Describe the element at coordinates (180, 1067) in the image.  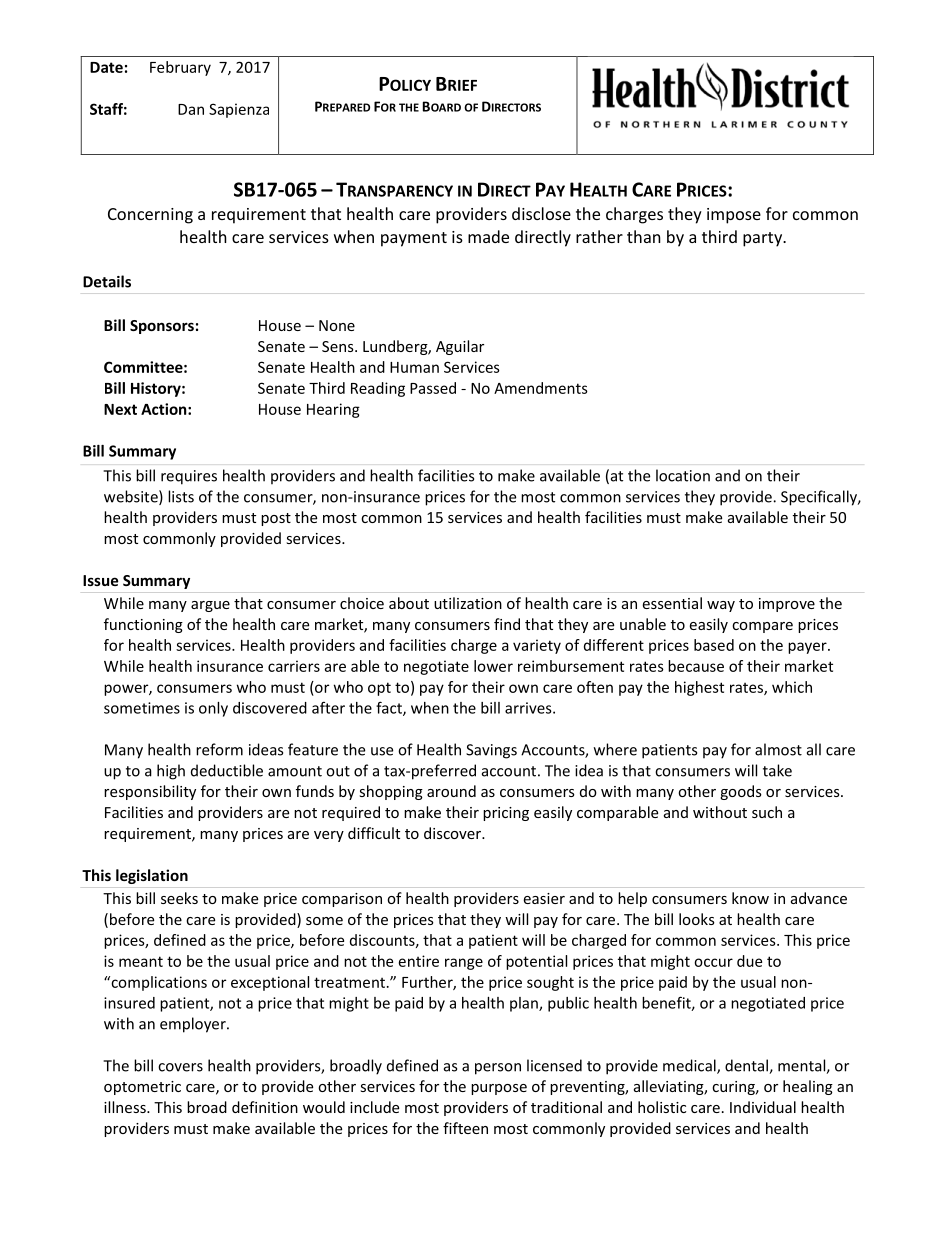
I see `covers` at that location.
